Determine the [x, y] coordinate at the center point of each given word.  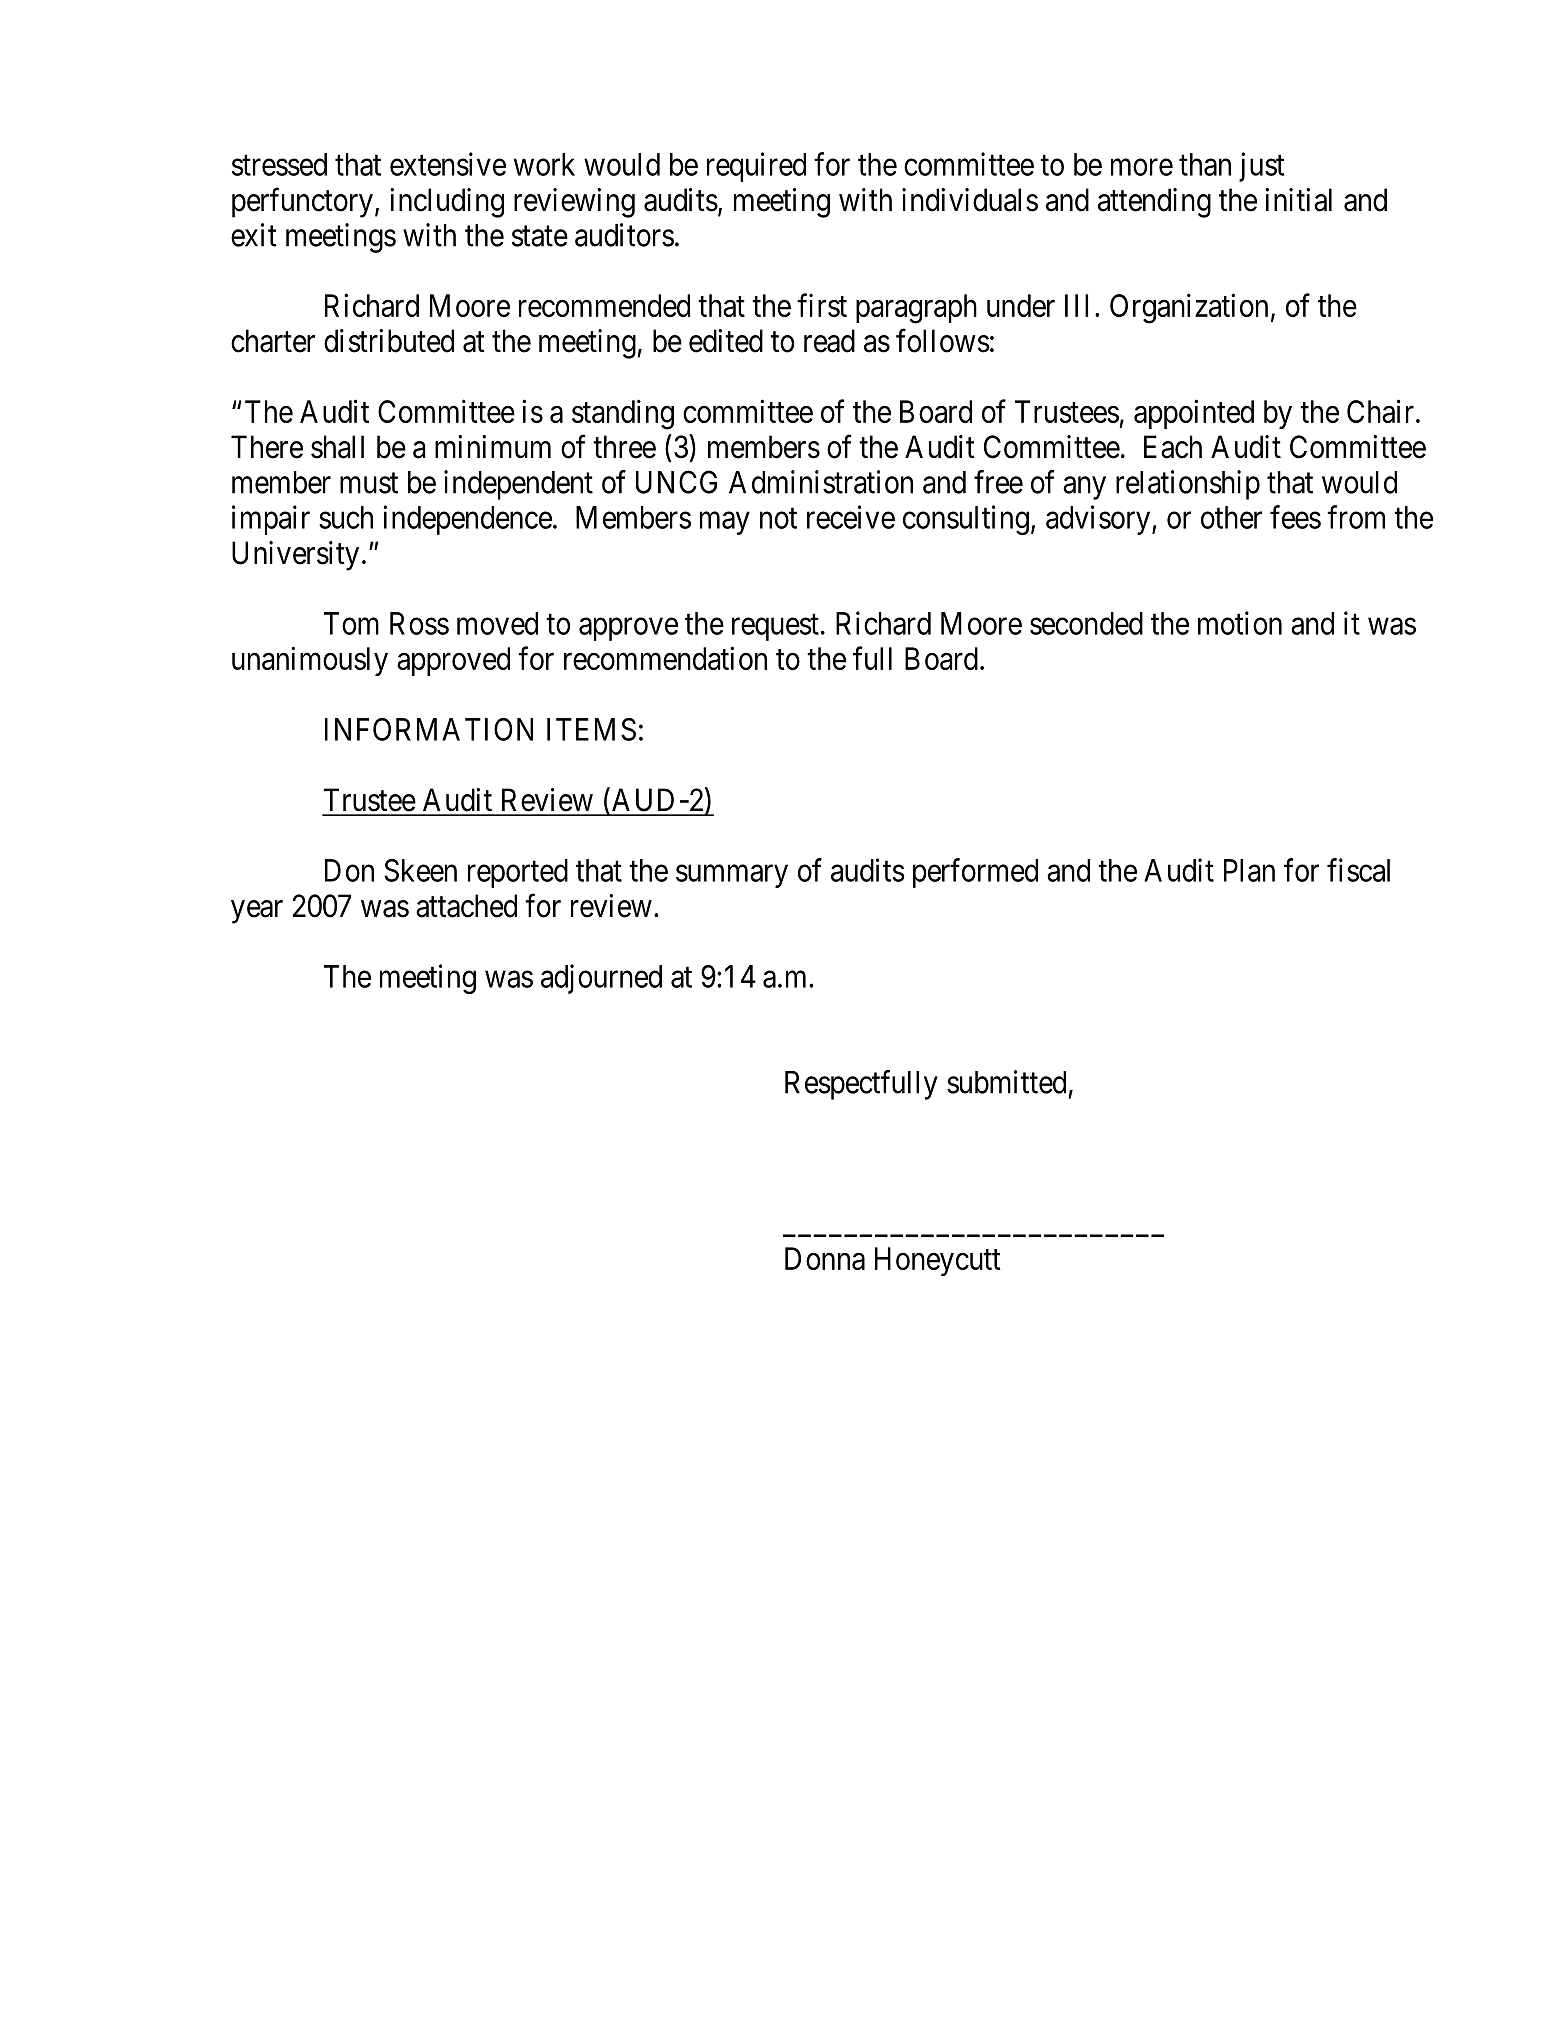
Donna [825, 1258]
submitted [1006, 1082]
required [756, 167]
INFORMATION [429, 729]
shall [337, 447]
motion [1240, 623]
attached [466, 906]
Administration [821, 482]
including [447, 203]
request [775, 627]
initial [1298, 200]
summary [732, 876]
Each [1173, 447]
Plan [1249, 870]
